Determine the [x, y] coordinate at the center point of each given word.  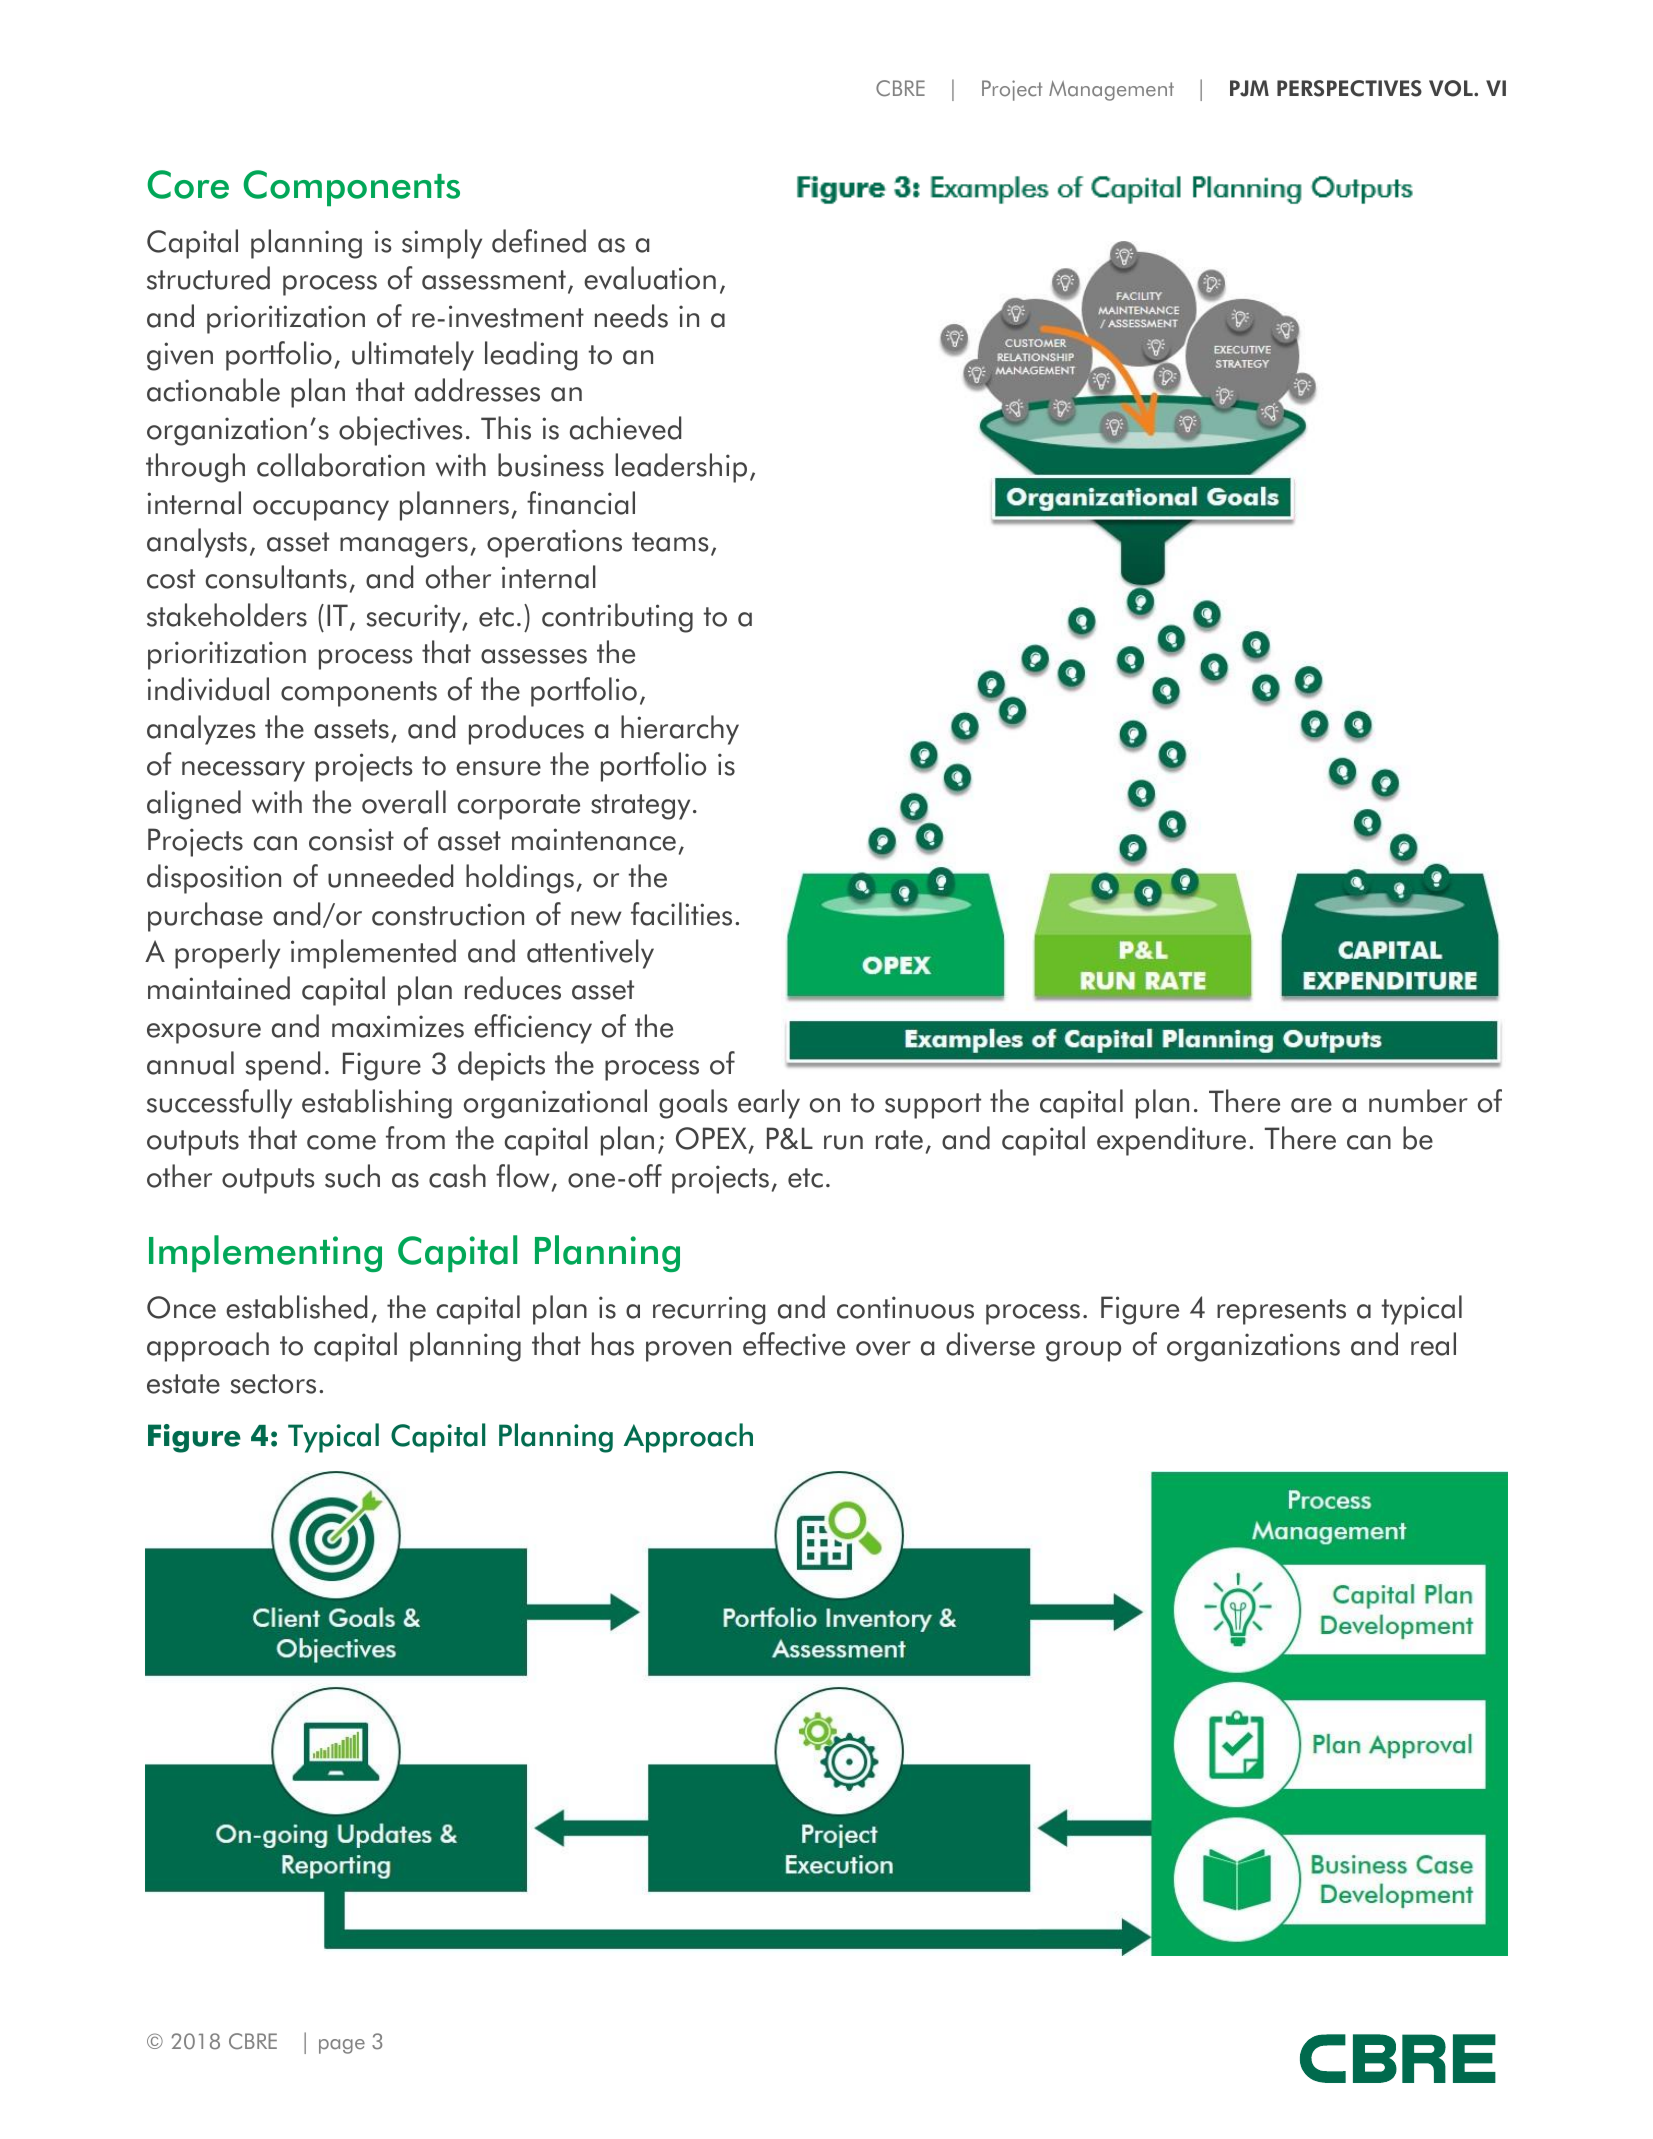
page [342, 2046]
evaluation [650, 278]
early [769, 1104]
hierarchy [680, 730]
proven [688, 1351]
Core [188, 184]
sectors [273, 1384]
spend [283, 1066]
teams [670, 542]
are [1311, 1105]
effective [794, 1344]
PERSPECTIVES [1349, 88]
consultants [276, 577]
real [1433, 1344]
